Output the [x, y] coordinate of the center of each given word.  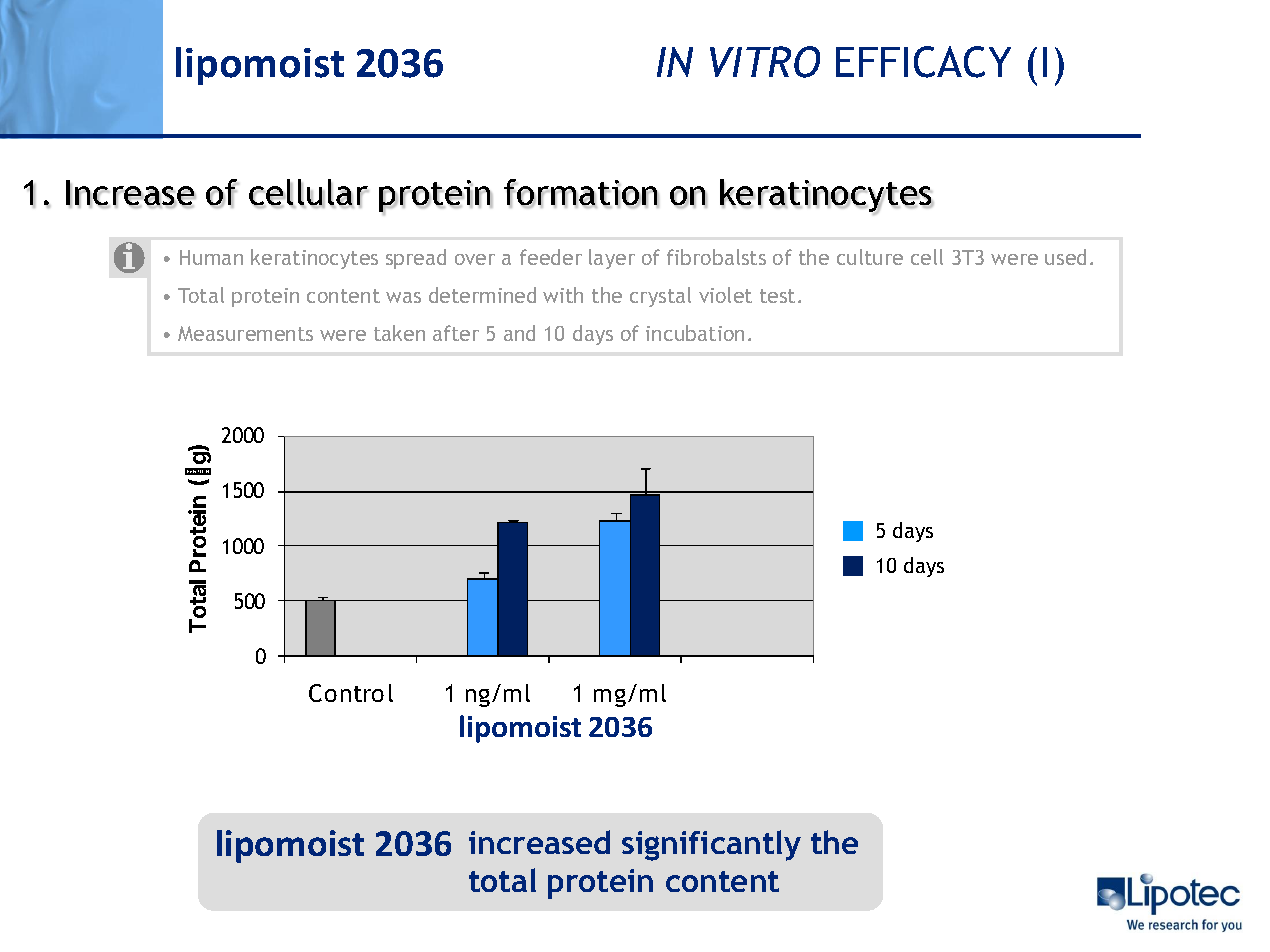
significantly [711, 845]
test [777, 296]
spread [416, 259]
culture [870, 257]
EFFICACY [923, 62]
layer [612, 259]
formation [581, 193]
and [519, 333]
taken [399, 333]
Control [351, 693]
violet [725, 295]
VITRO [765, 62]
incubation [695, 333]
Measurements [245, 333]
